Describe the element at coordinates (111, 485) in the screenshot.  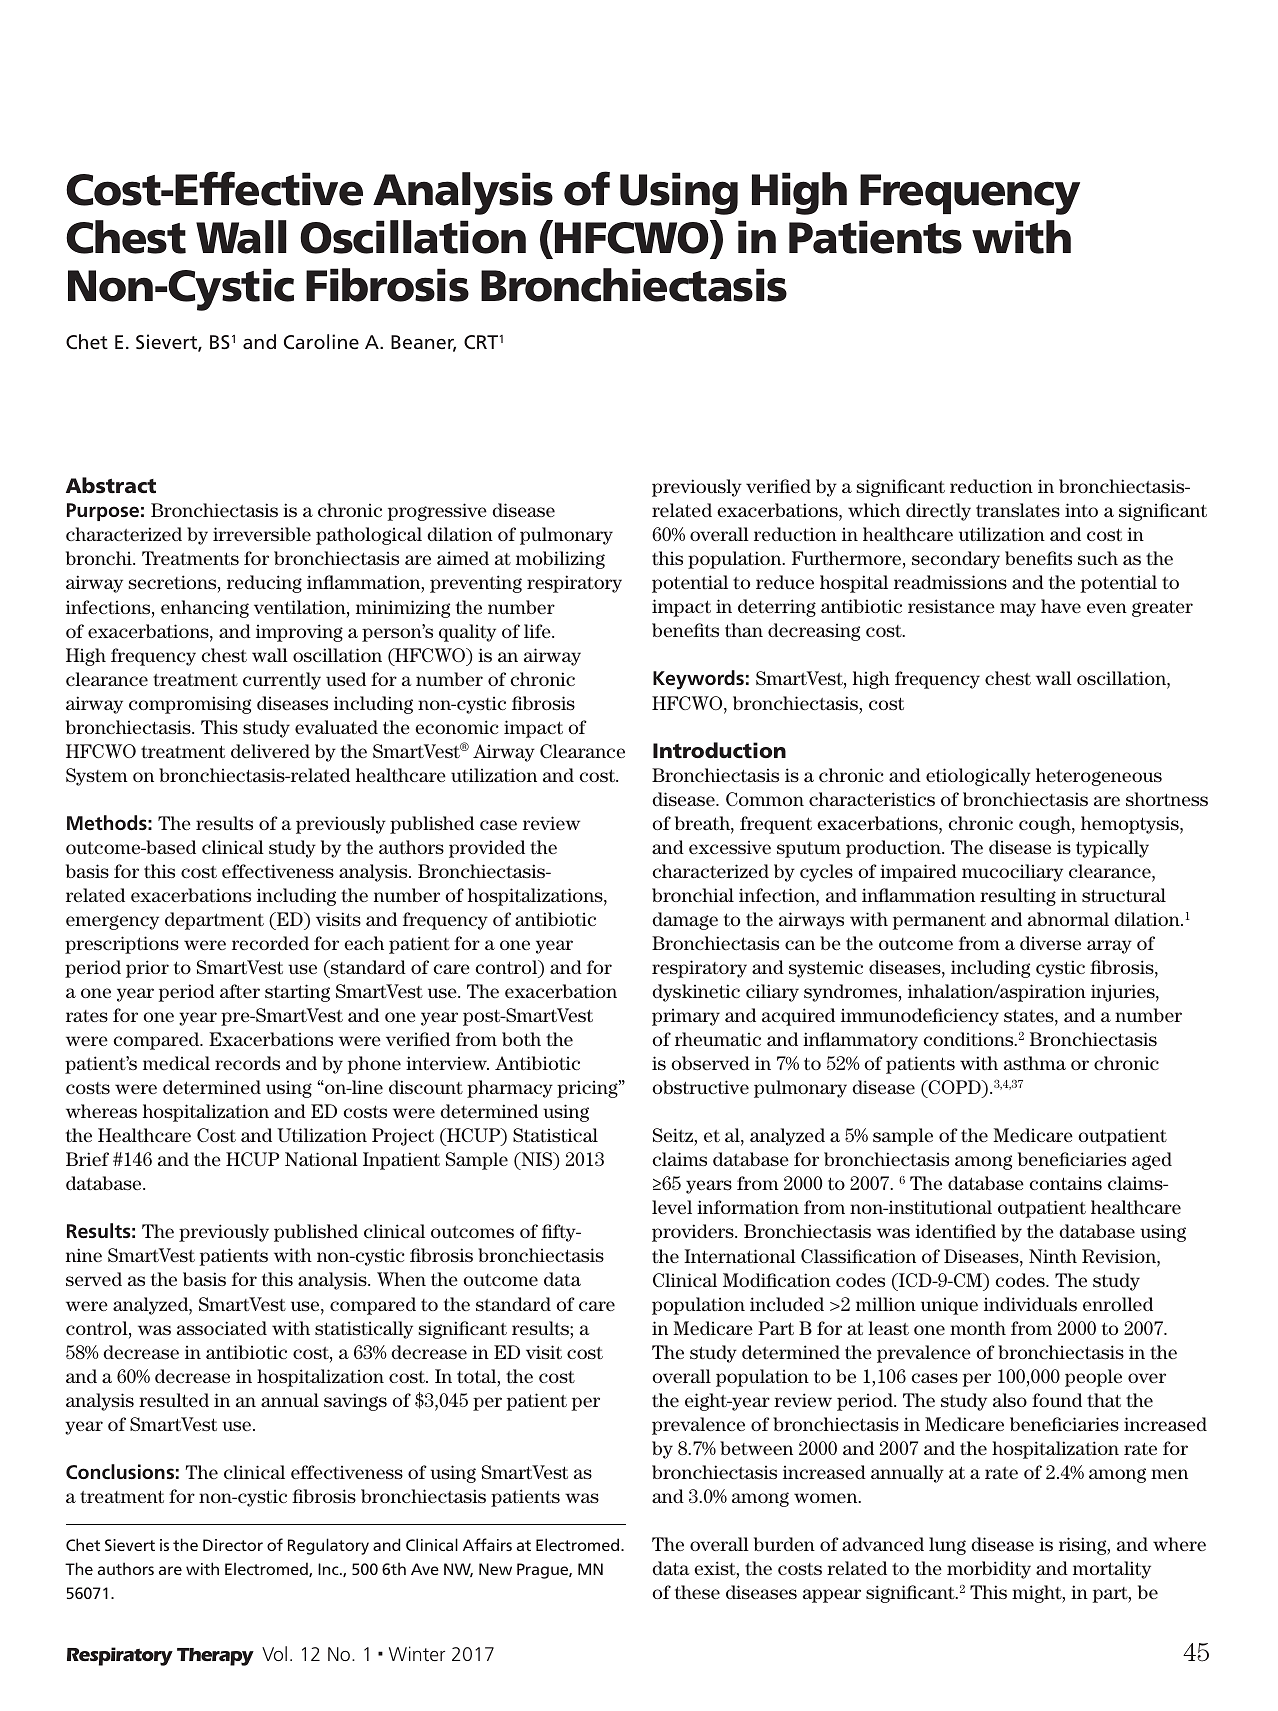
I see `Abstract` at that location.
